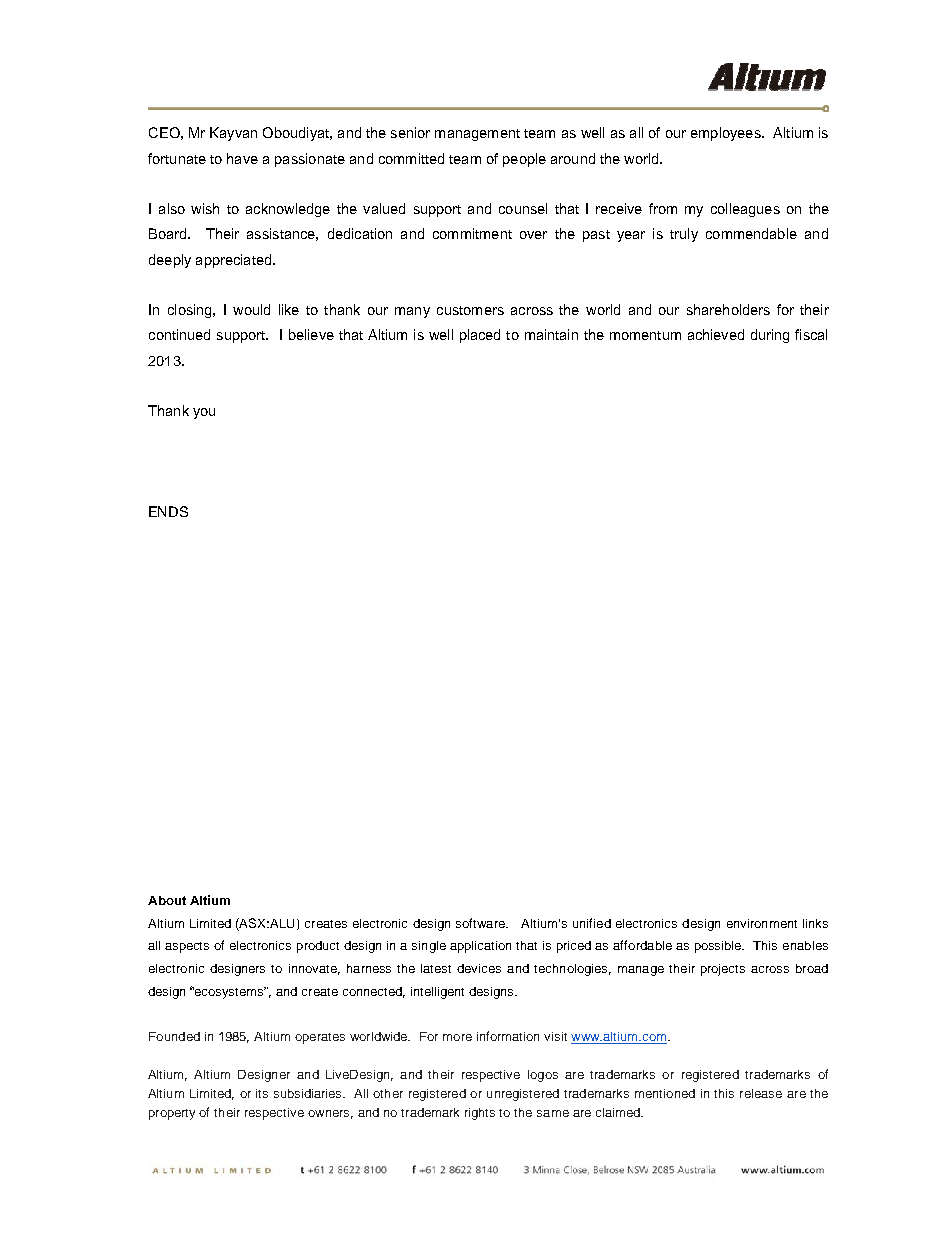 This document has height=1233, width=952. Describe the element at coordinates (727, 134) in the document. I see `employees` at that location.
